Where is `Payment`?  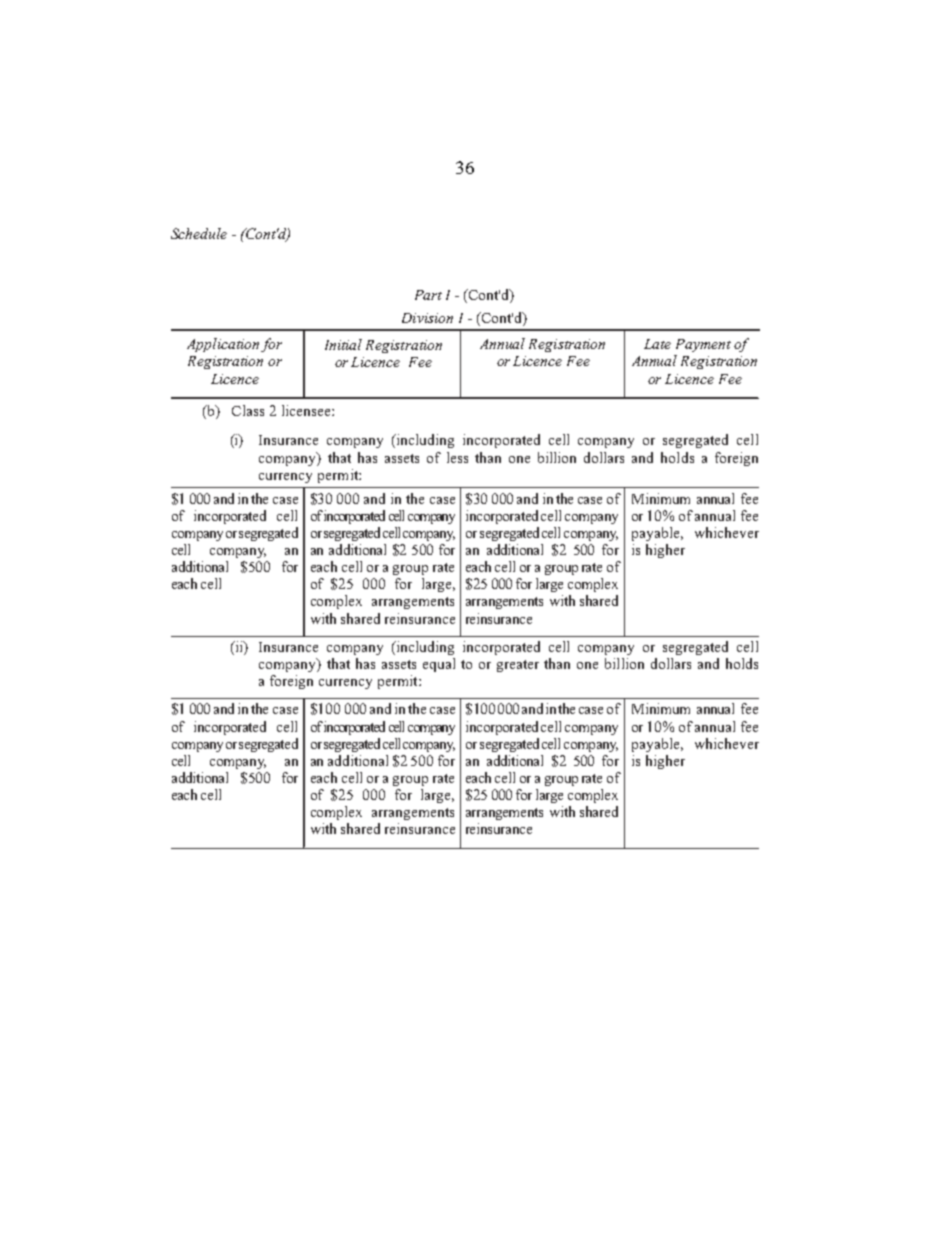 Payment is located at coordinates (703, 345).
